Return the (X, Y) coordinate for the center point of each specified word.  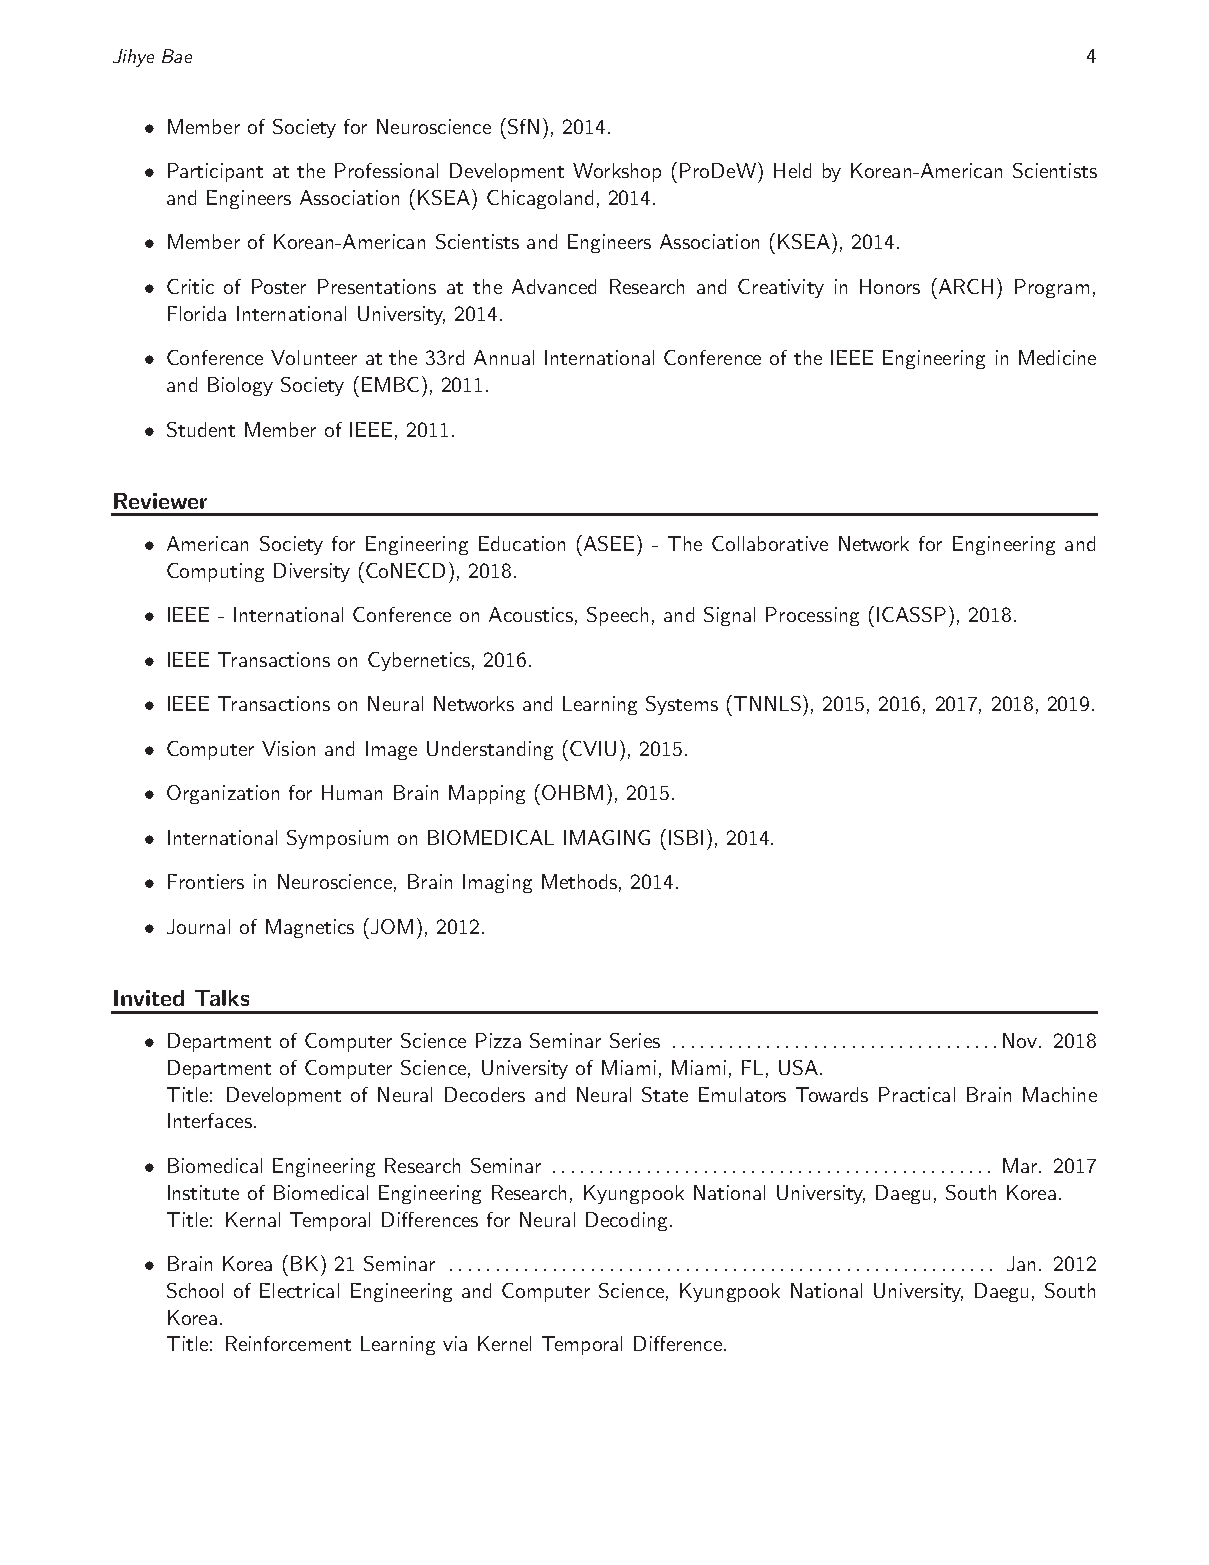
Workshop (617, 172)
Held (792, 170)
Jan (1021, 1263)
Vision (288, 748)
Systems (682, 705)
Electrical (299, 1290)
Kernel (504, 1343)
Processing (812, 616)
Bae (177, 56)
